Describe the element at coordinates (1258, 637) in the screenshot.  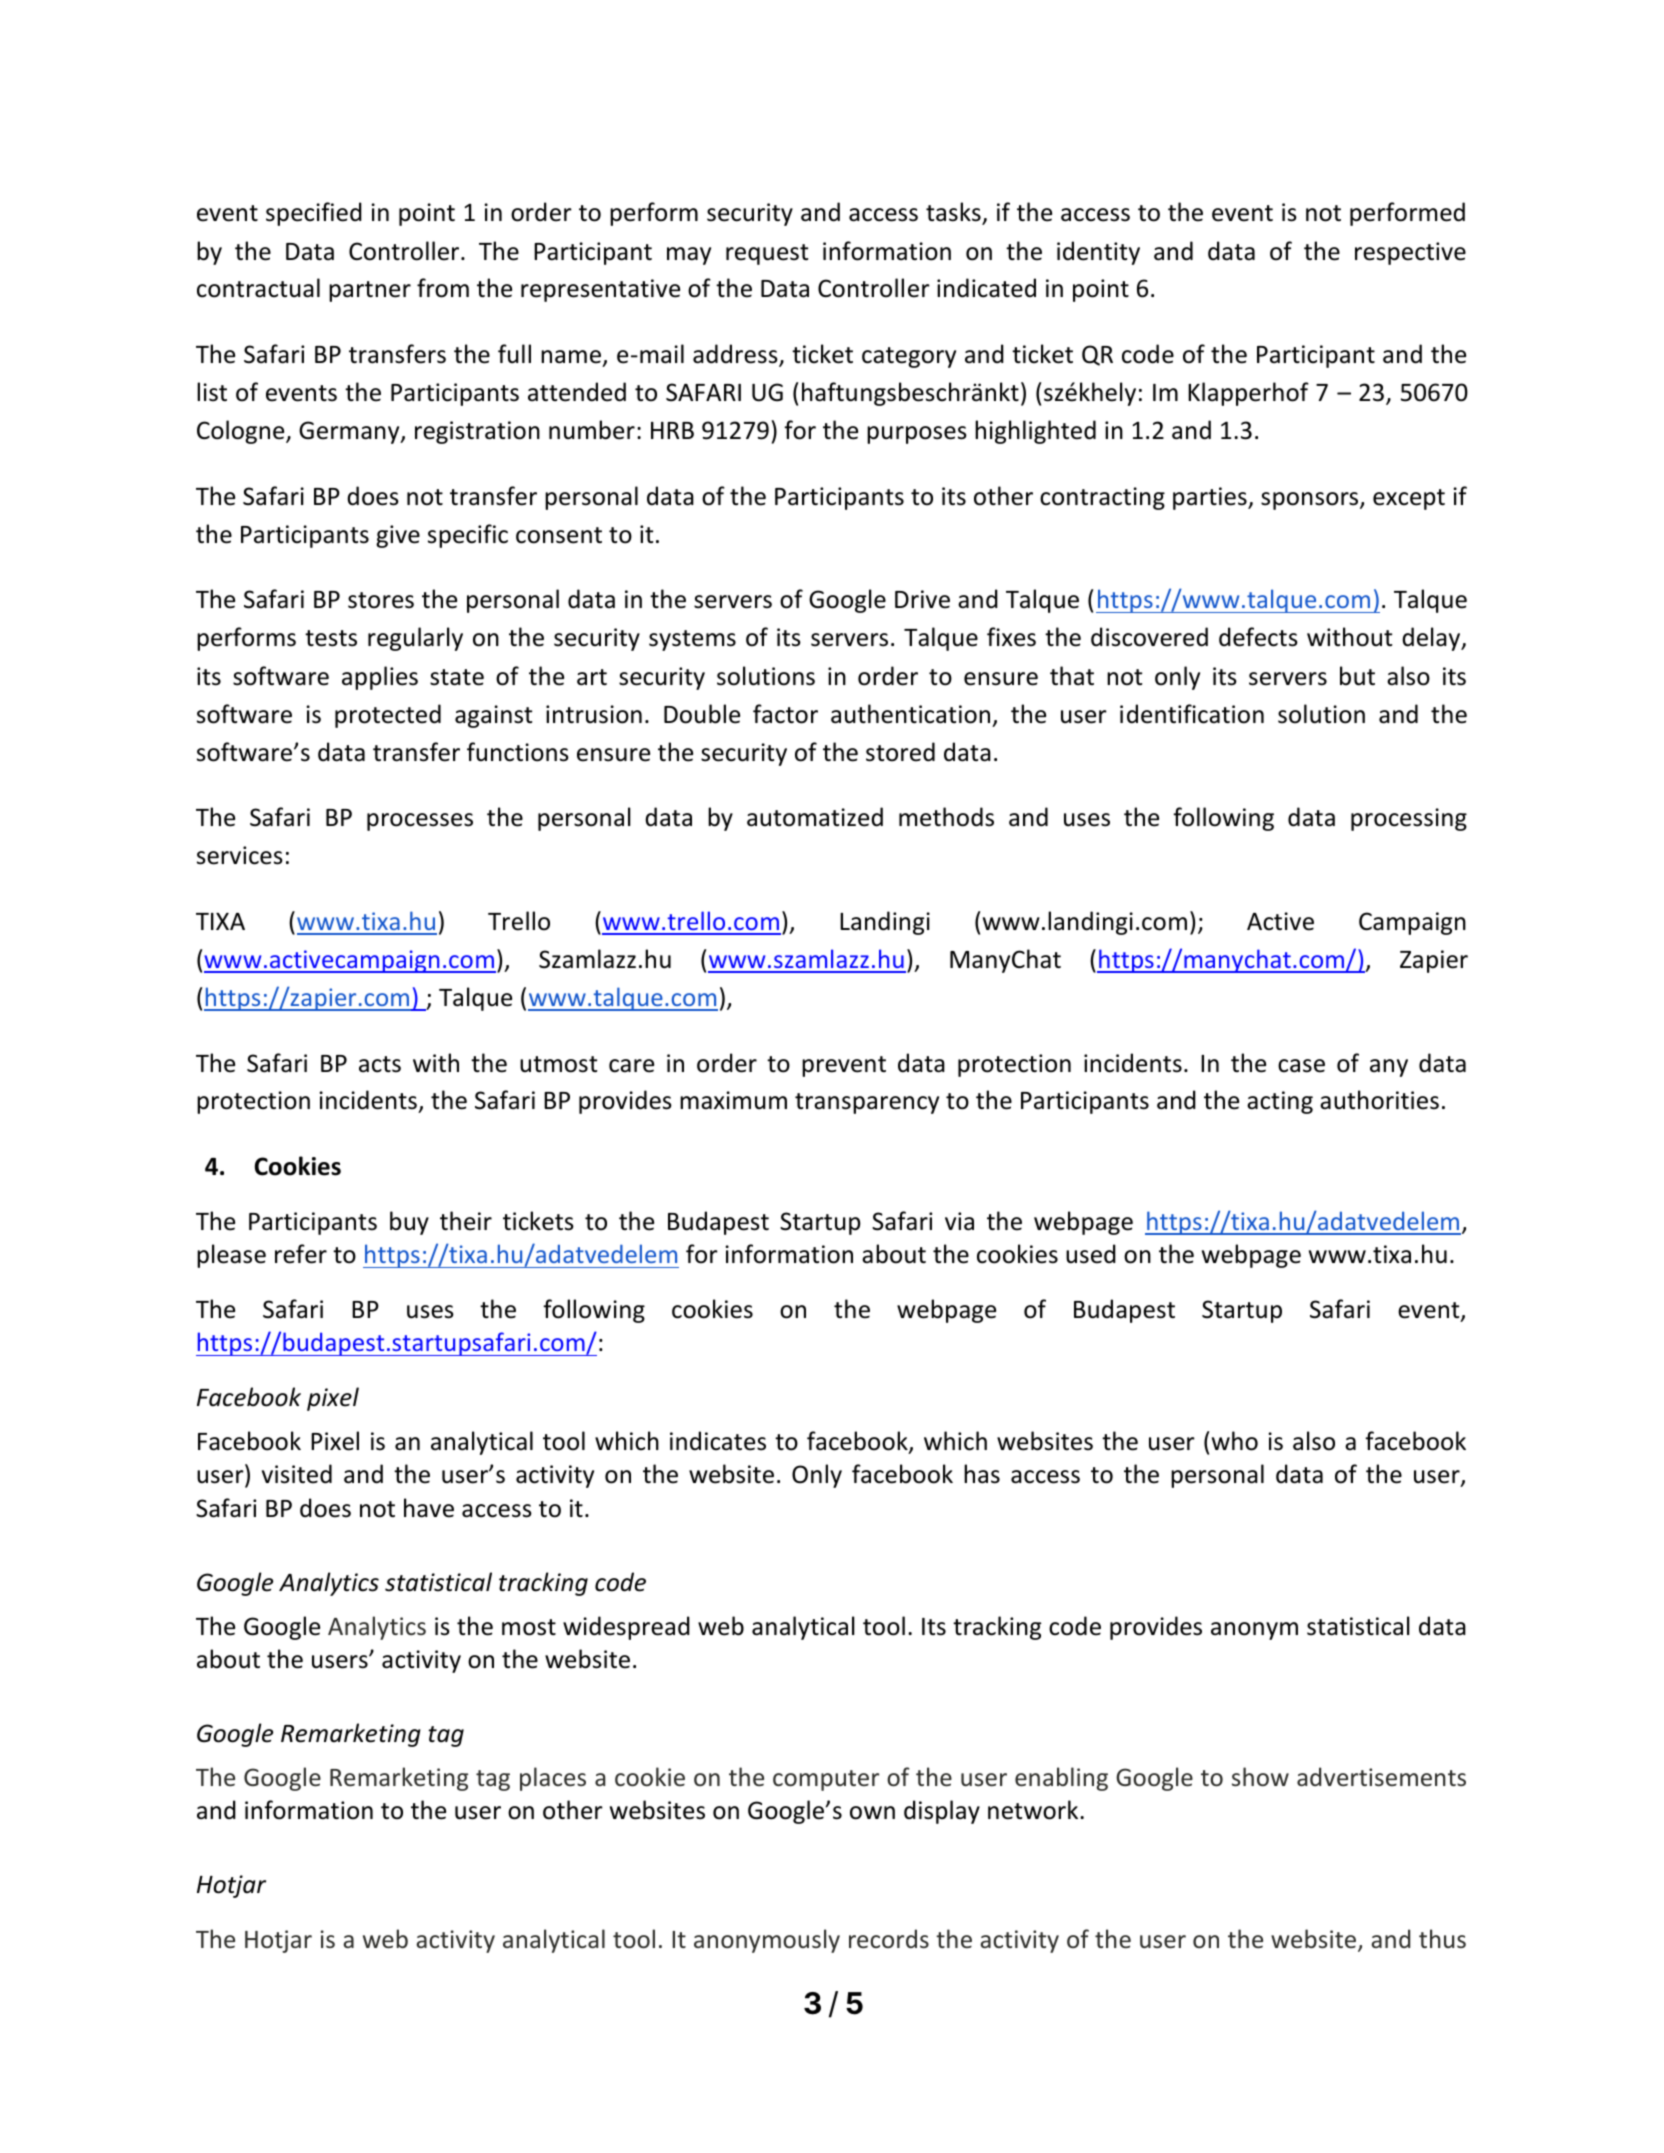
I see `defects` at that location.
